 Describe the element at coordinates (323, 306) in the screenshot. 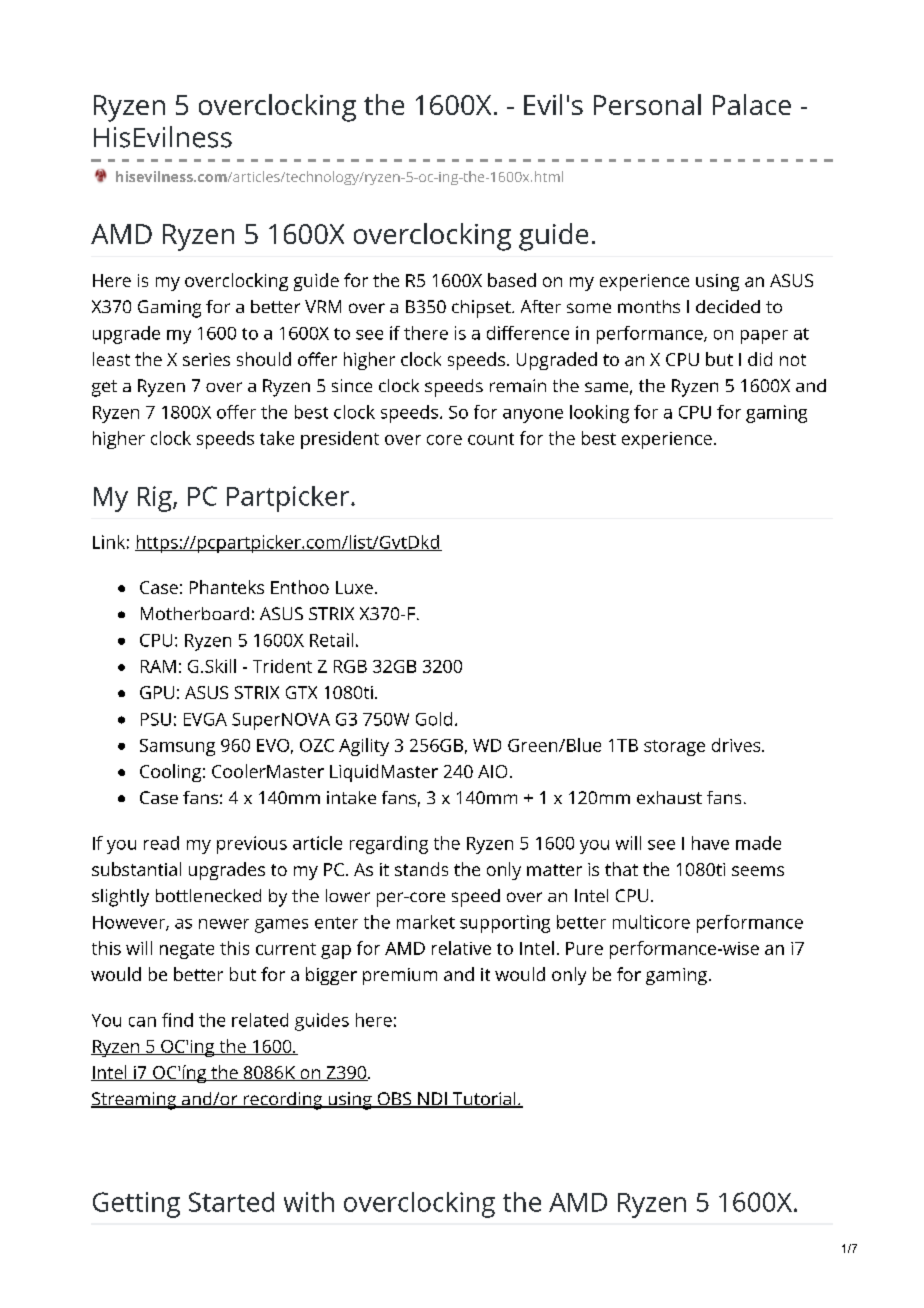

I see `VRM` at that location.
